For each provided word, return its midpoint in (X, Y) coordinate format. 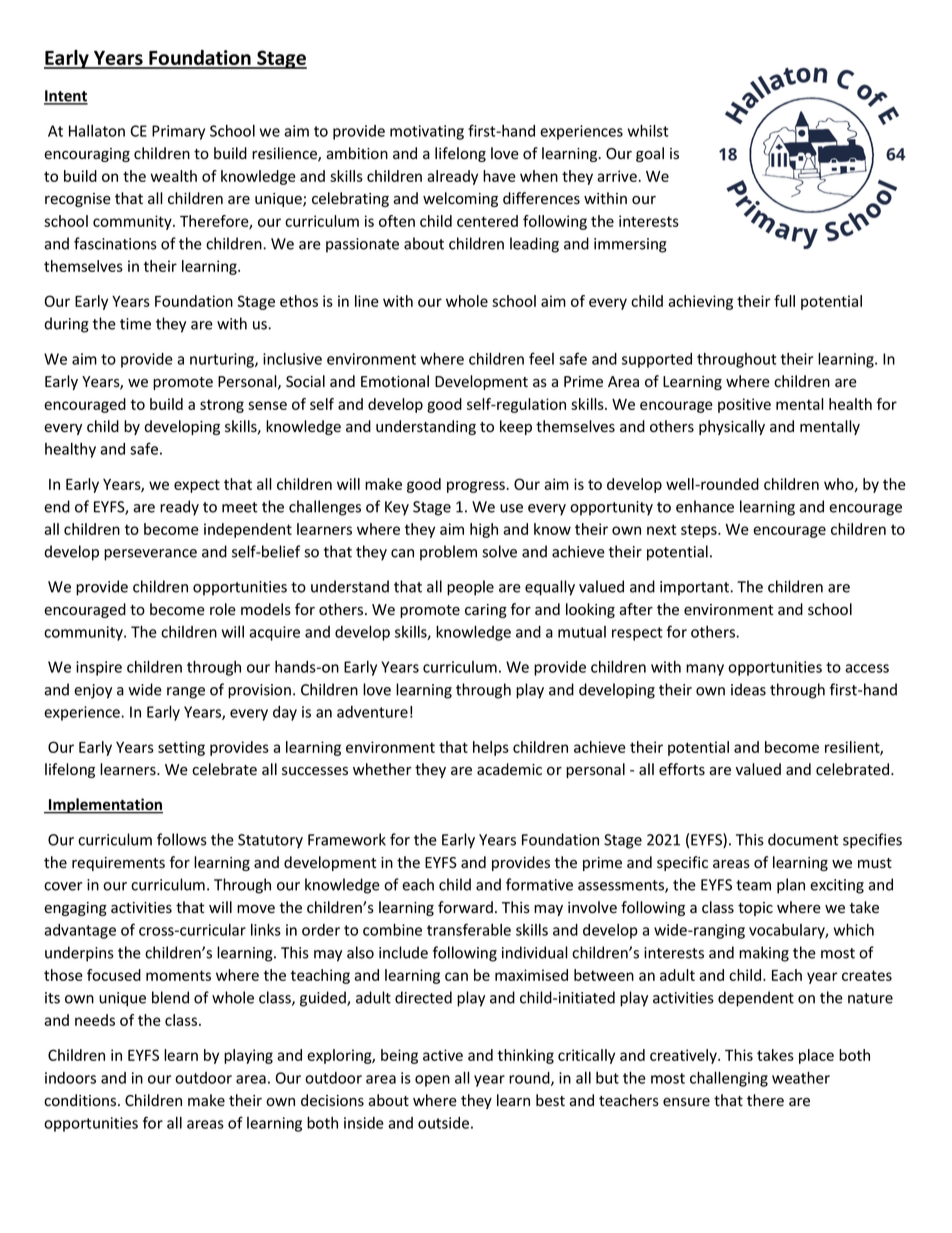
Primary (178, 132)
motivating (427, 132)
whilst (648, 130)
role (223, 609)
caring (486, 611)
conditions (81, 1100)
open (432, 1081)
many (705, 670)
